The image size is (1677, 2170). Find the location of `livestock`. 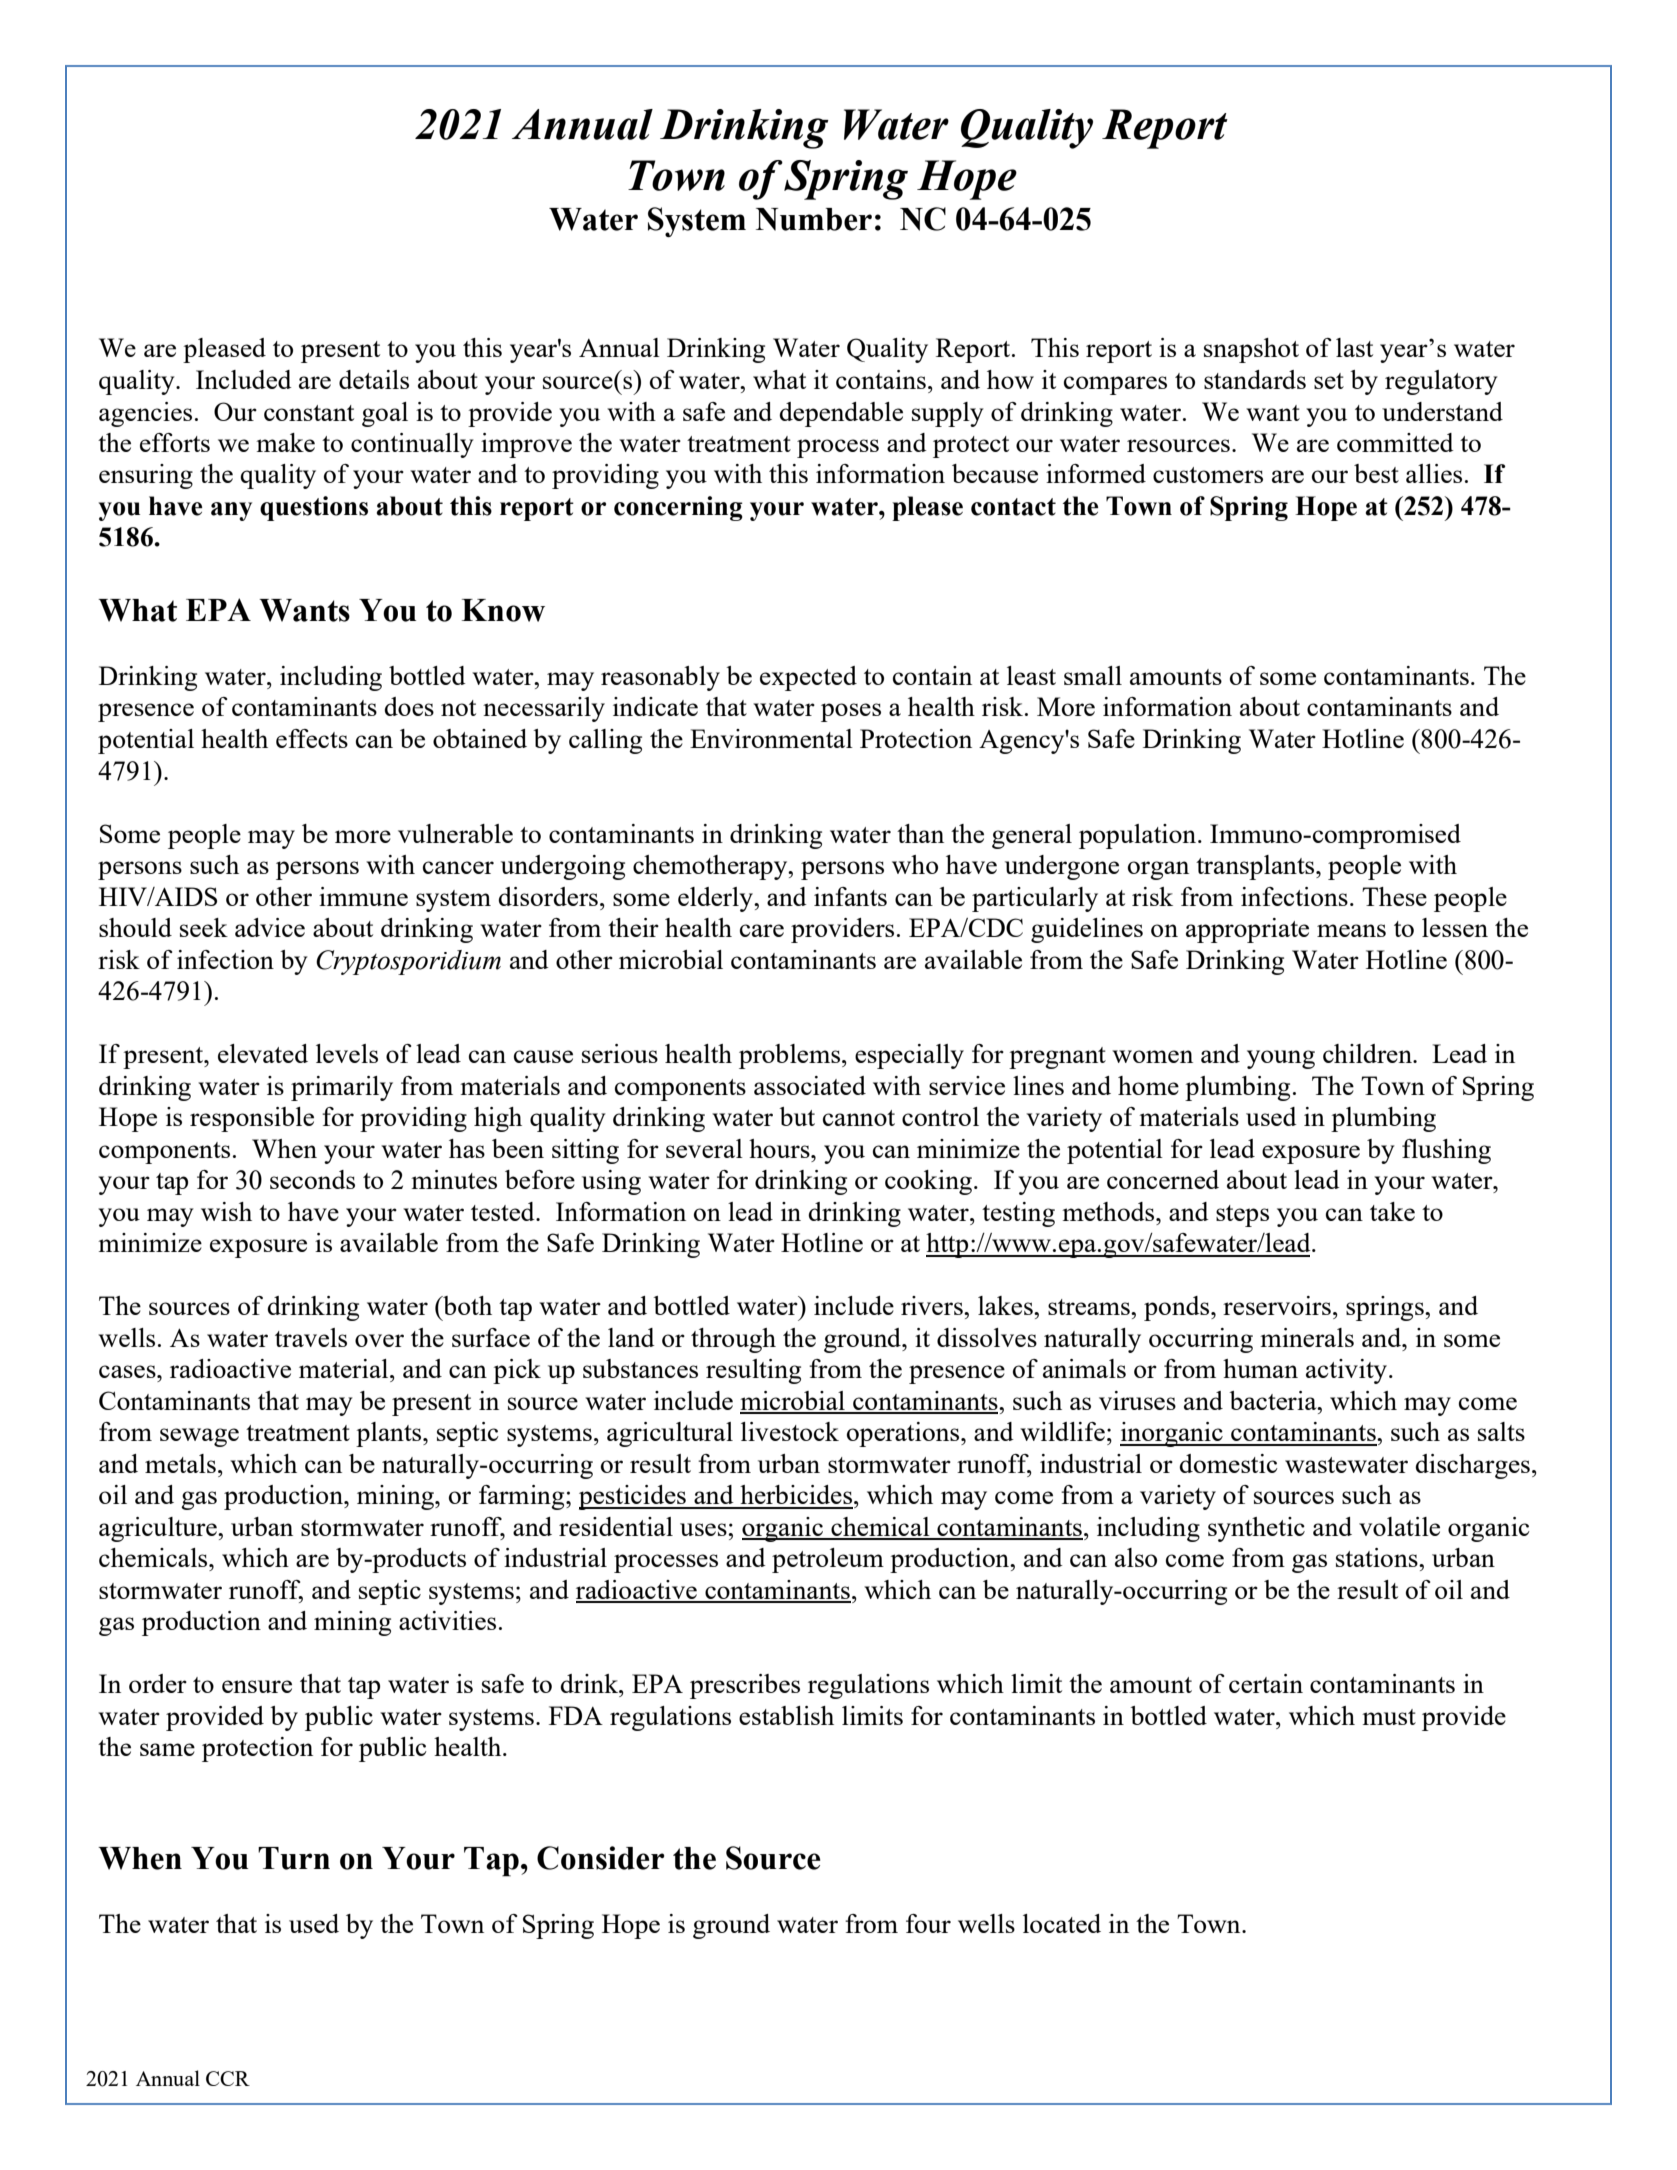

livestock is located at coordinates (790, 1431).
